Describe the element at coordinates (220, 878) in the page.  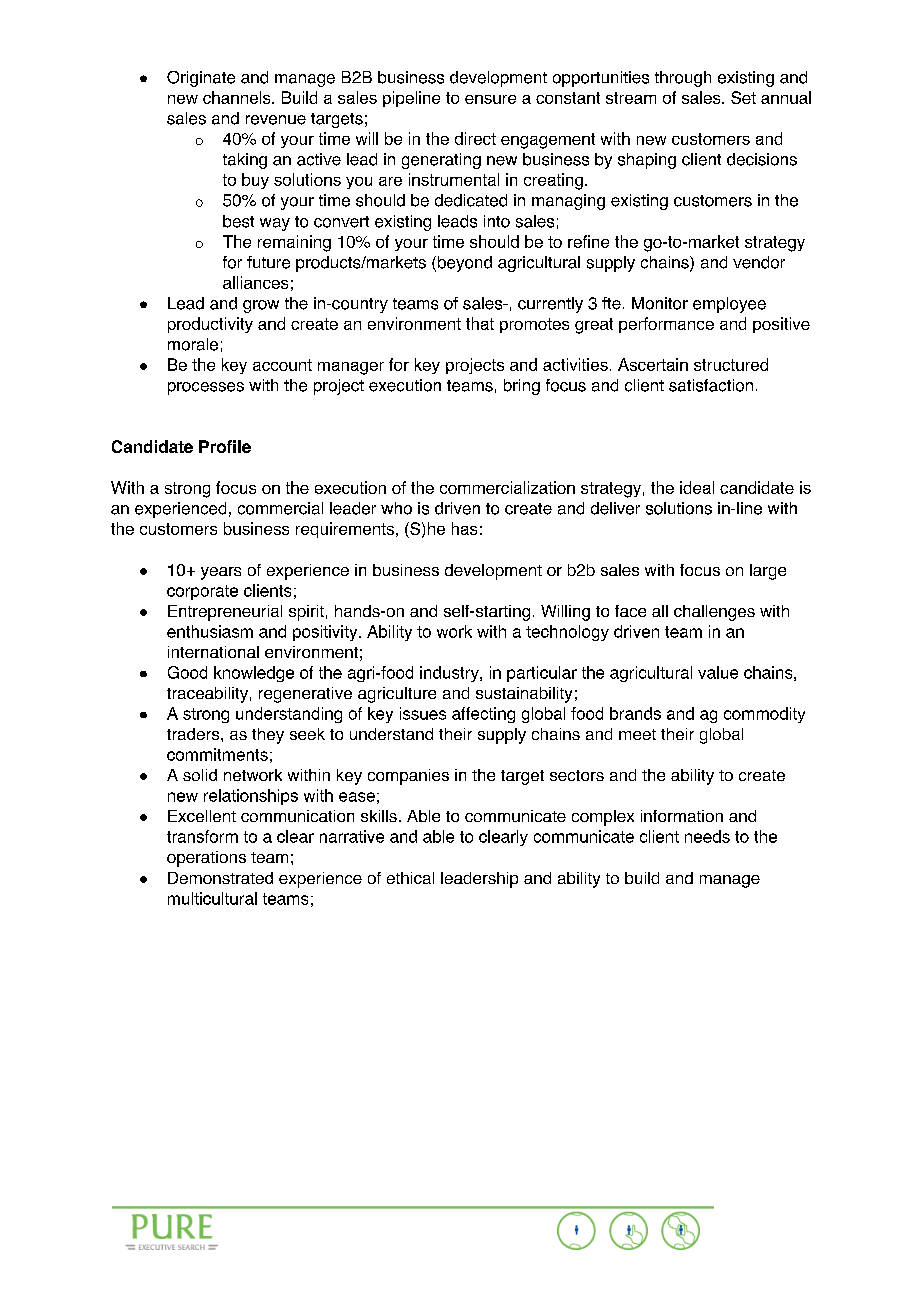
I see `Demonstrated` at that location.
